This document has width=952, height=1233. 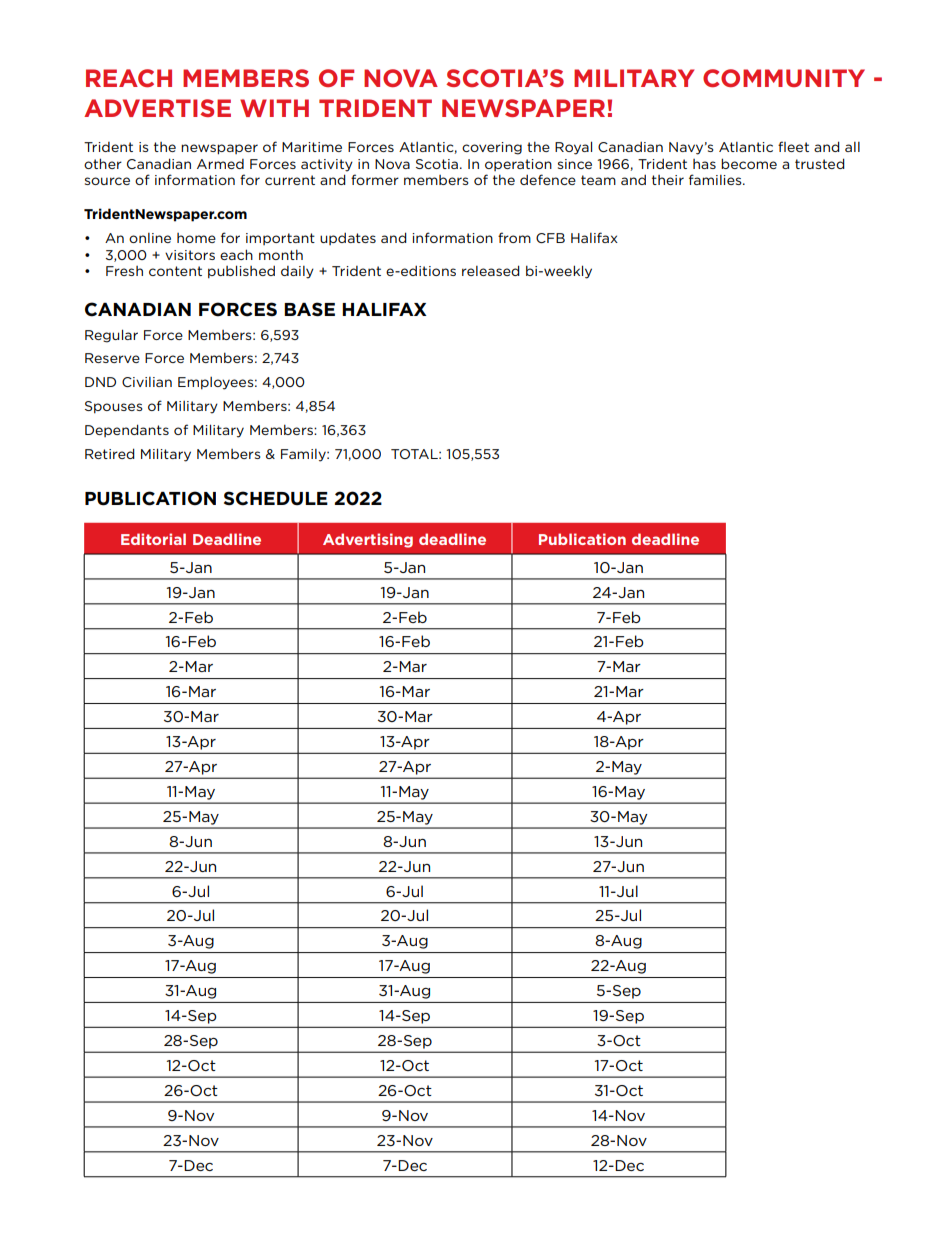 What do you see at coordinates (550, 238) in the document?
I see `CFB` at bounding box center [550, 238].
